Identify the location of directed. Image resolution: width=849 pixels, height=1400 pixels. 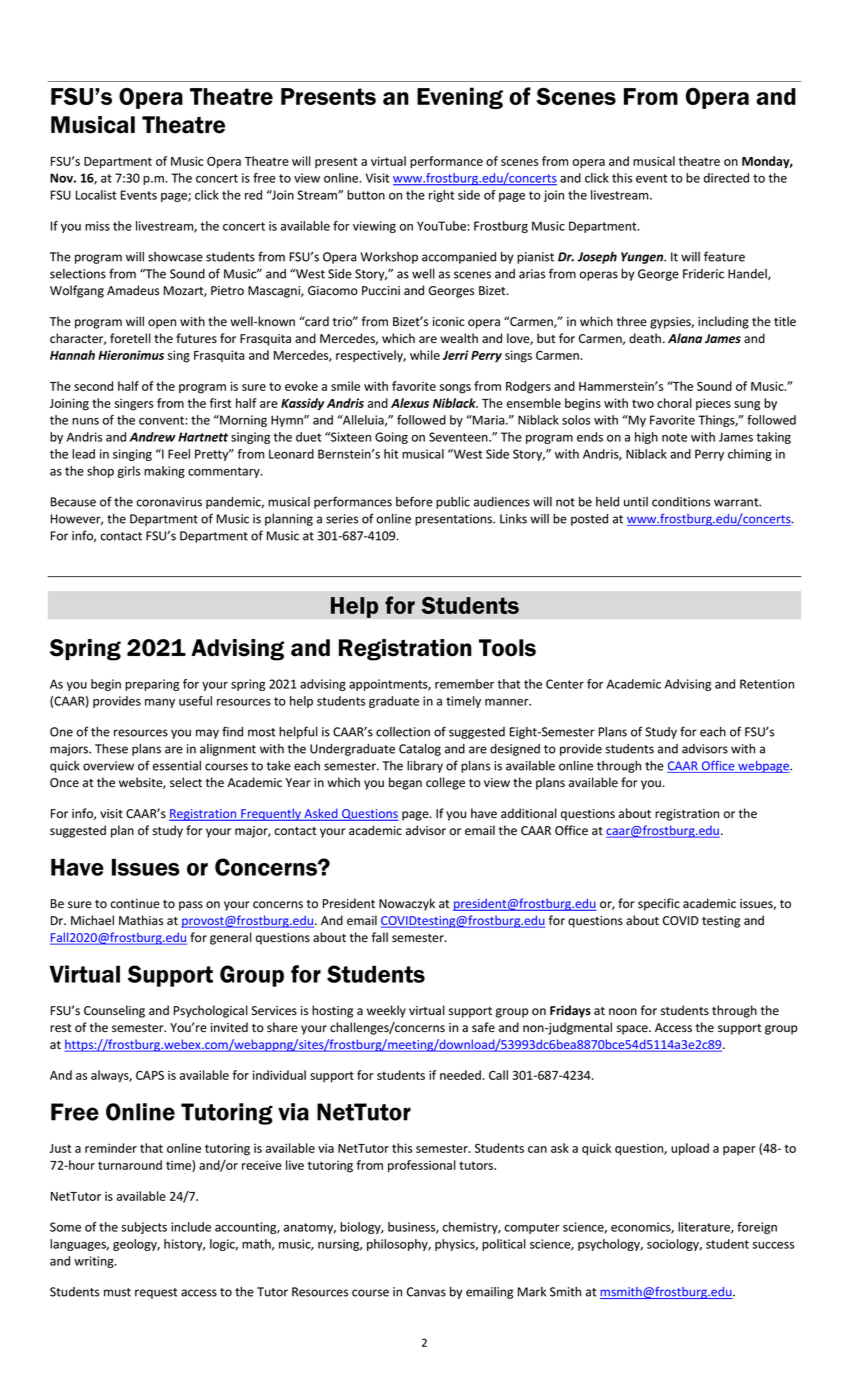
(726, 178).
